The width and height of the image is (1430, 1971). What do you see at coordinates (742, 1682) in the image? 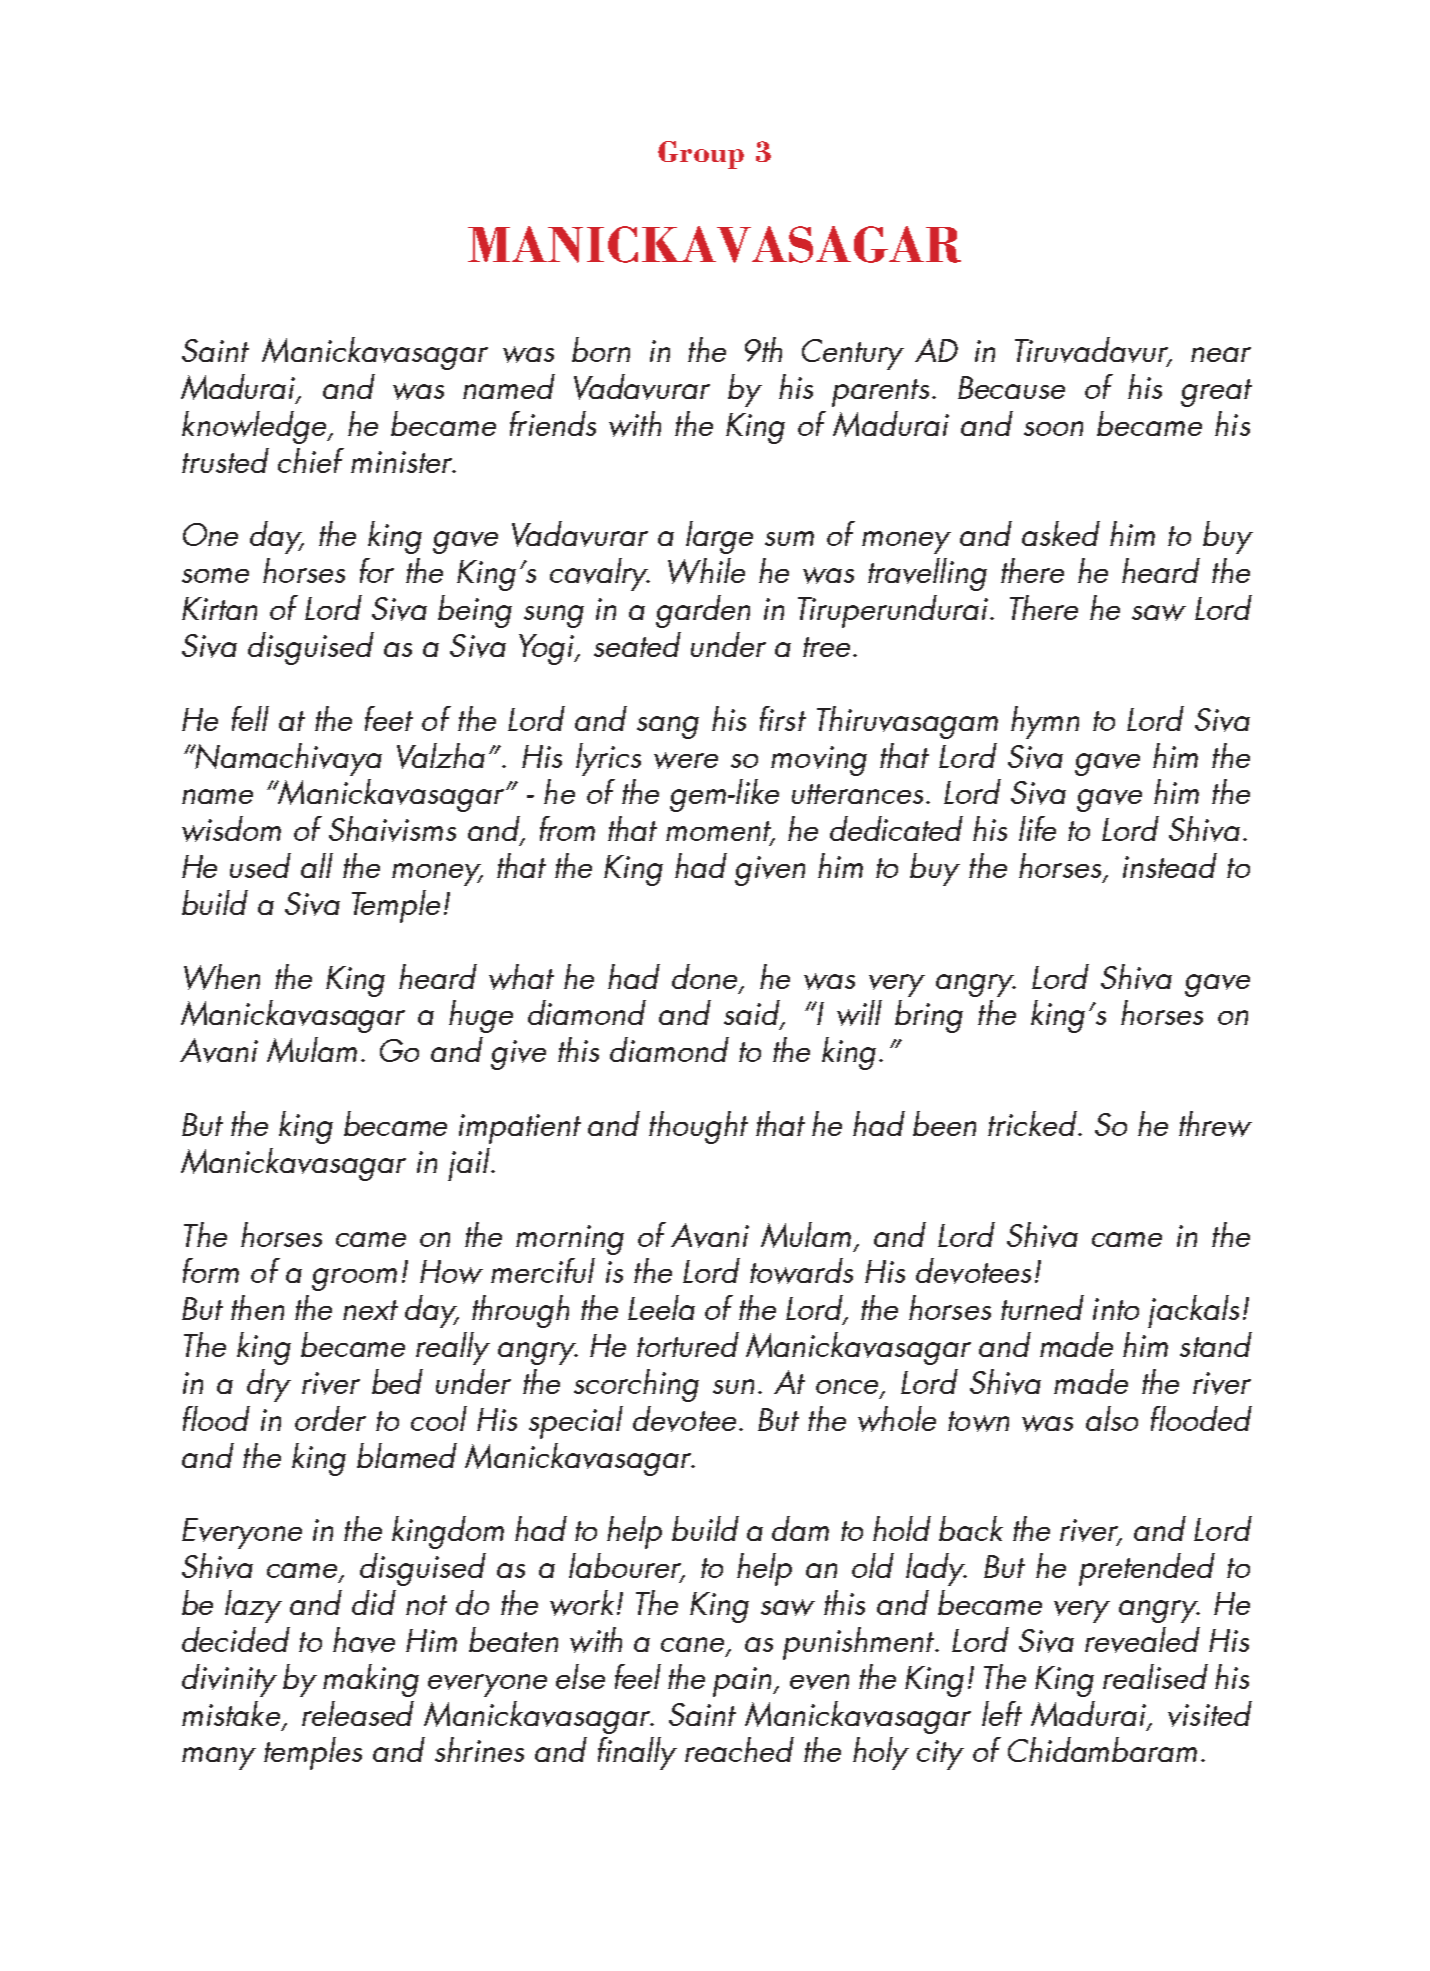
I see `pain` at bounding box center [742, 1682].
